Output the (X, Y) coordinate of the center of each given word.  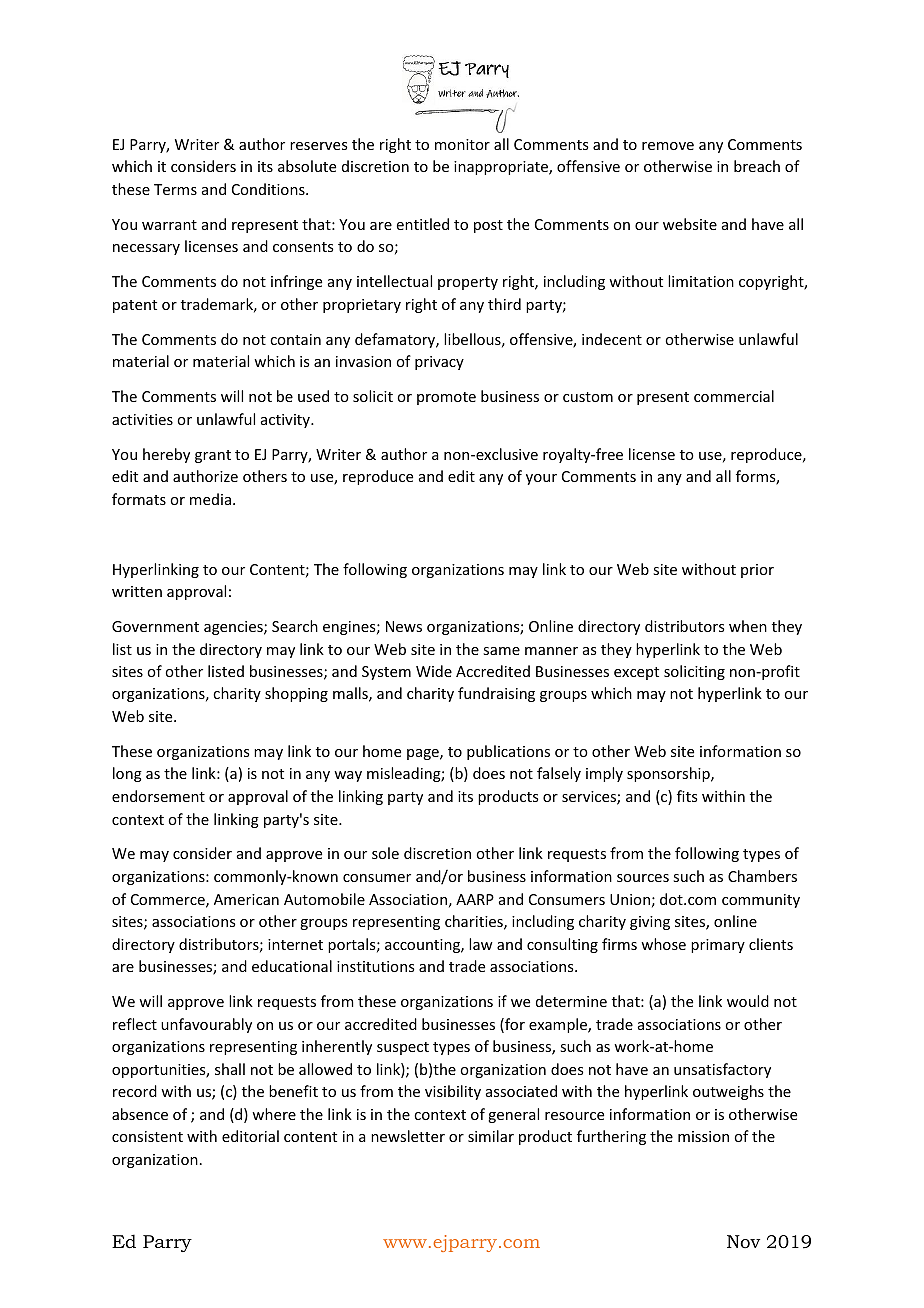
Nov (743, 1241)
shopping (296, 694)
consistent (147, 1136)
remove (668, 146)
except (636, 673)
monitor (462, 144)
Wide (434, 671)
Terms (175, 189)
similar (491, 1136)
